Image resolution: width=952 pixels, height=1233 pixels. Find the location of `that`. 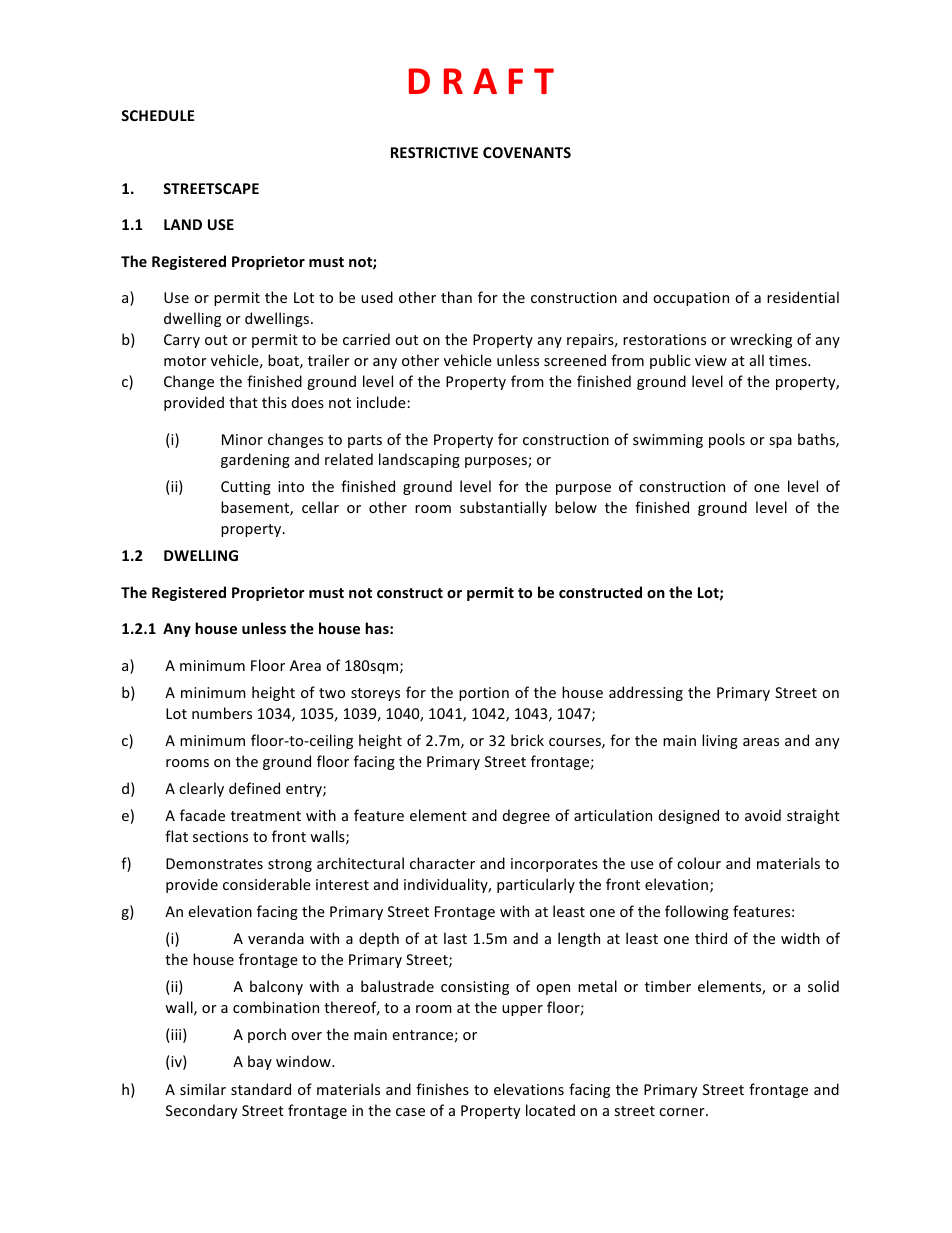

that is located at coordinates (243, 402).
